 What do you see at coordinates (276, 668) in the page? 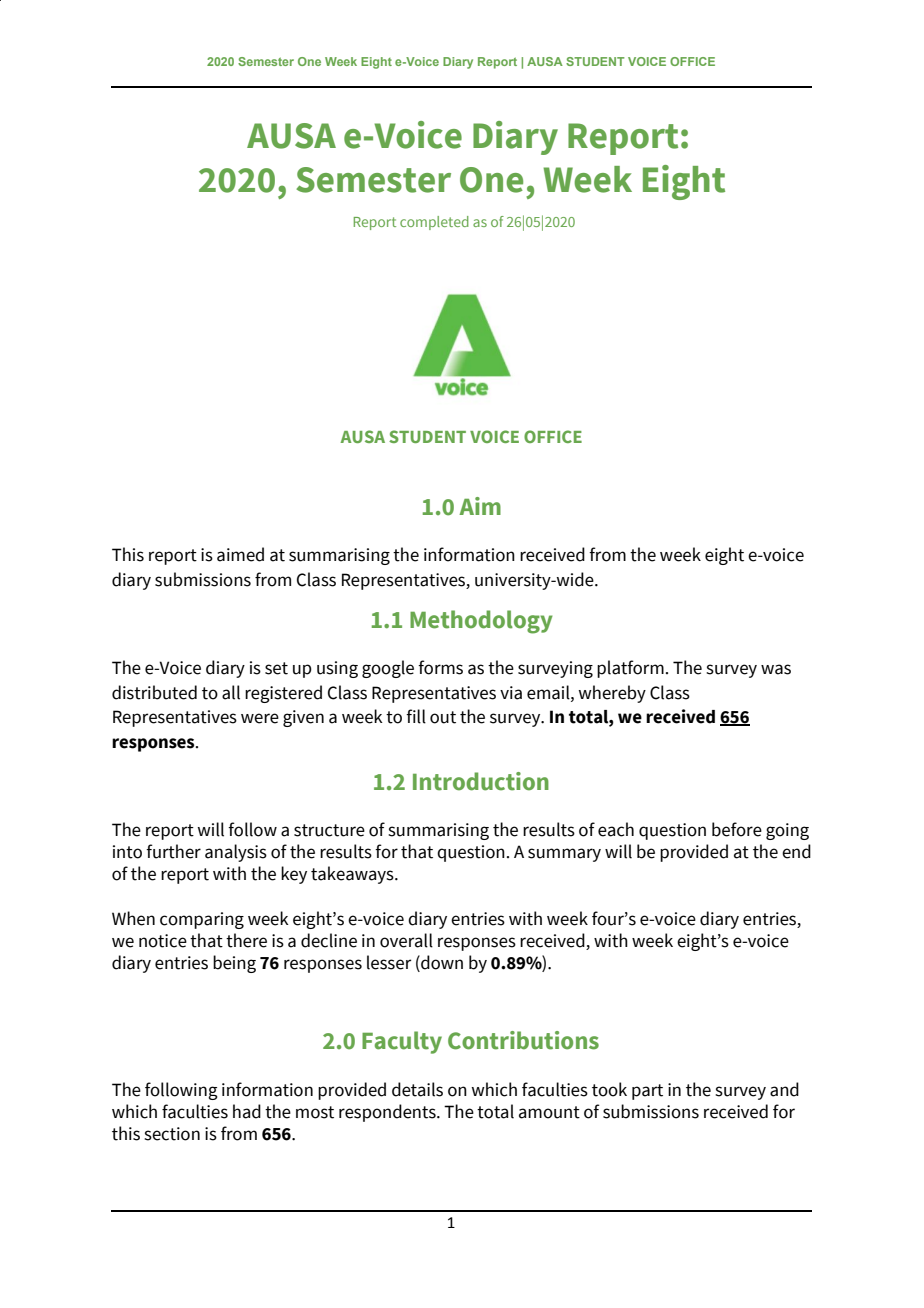
I see `set` at bounding box center [276, 668].
